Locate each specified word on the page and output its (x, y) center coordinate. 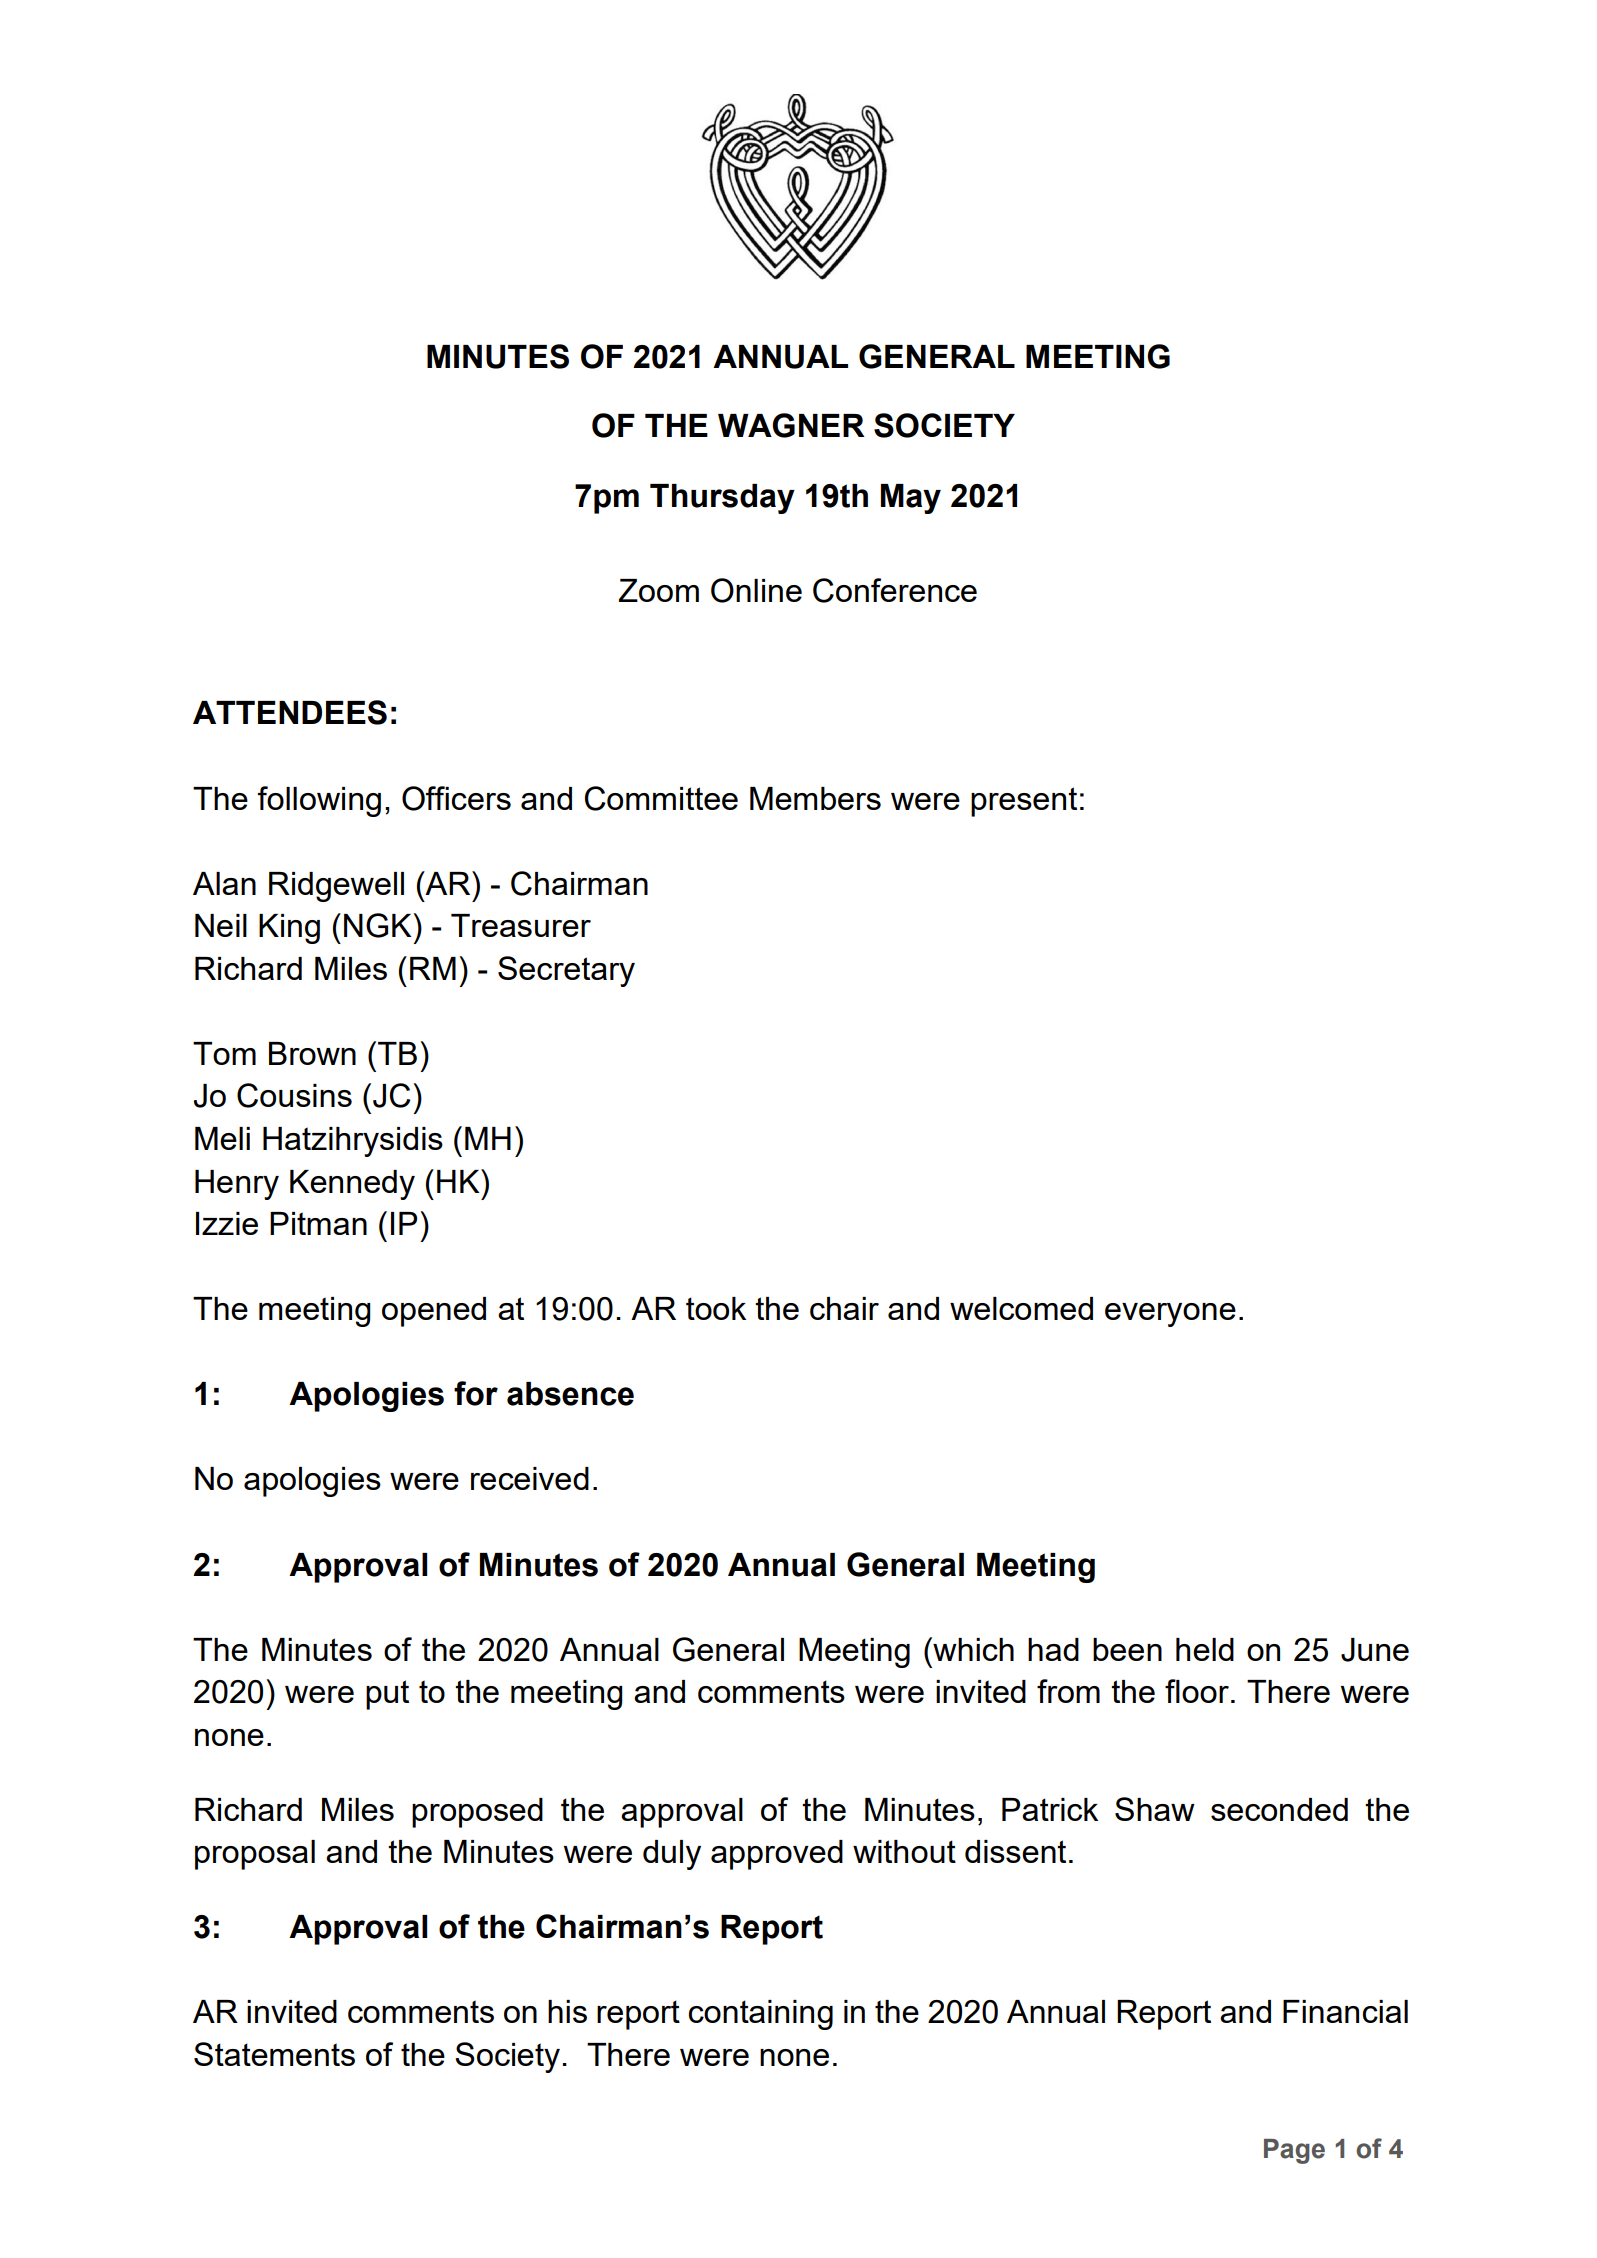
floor (1197, 1691)
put (387, 1695)
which (972, 1649)
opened (434, 1312)
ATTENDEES (290, 712)
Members (815, 798)
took (716, 1308)
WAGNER (791, 425)
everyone (1170, 1315)
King (289, 929)
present (1024, 802)
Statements (274, 2054)
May (911, 499)
